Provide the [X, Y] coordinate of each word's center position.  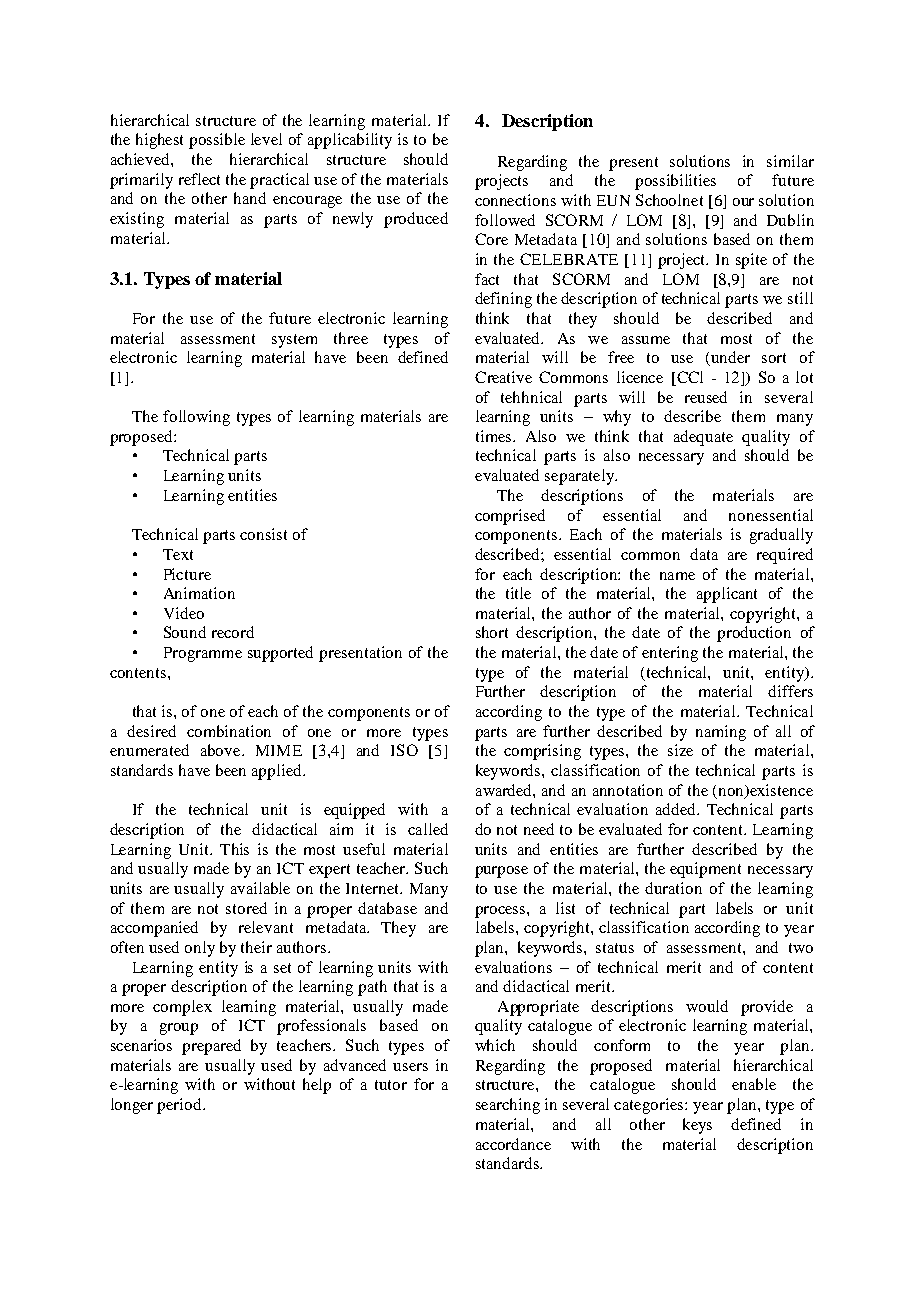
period [180, 1106]
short [492, 632]
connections [515, 200]
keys [697, 1126]
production [754, 634]
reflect [199, 179]
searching [508, 1106]
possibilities [675, 182]
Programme [203, 654]
